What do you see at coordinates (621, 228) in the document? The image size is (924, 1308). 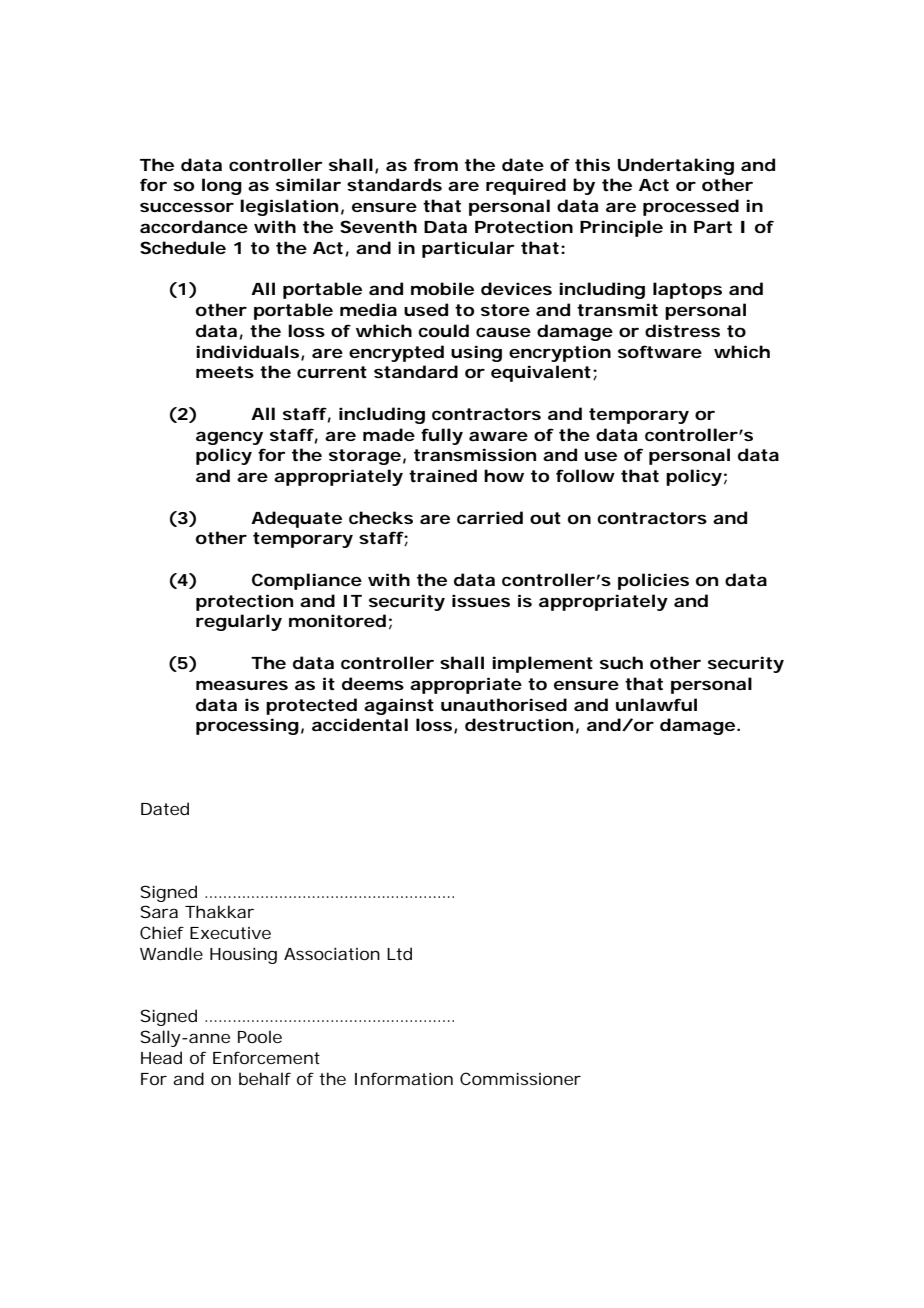 I see `Principle` at bounding box center [621, 228].
